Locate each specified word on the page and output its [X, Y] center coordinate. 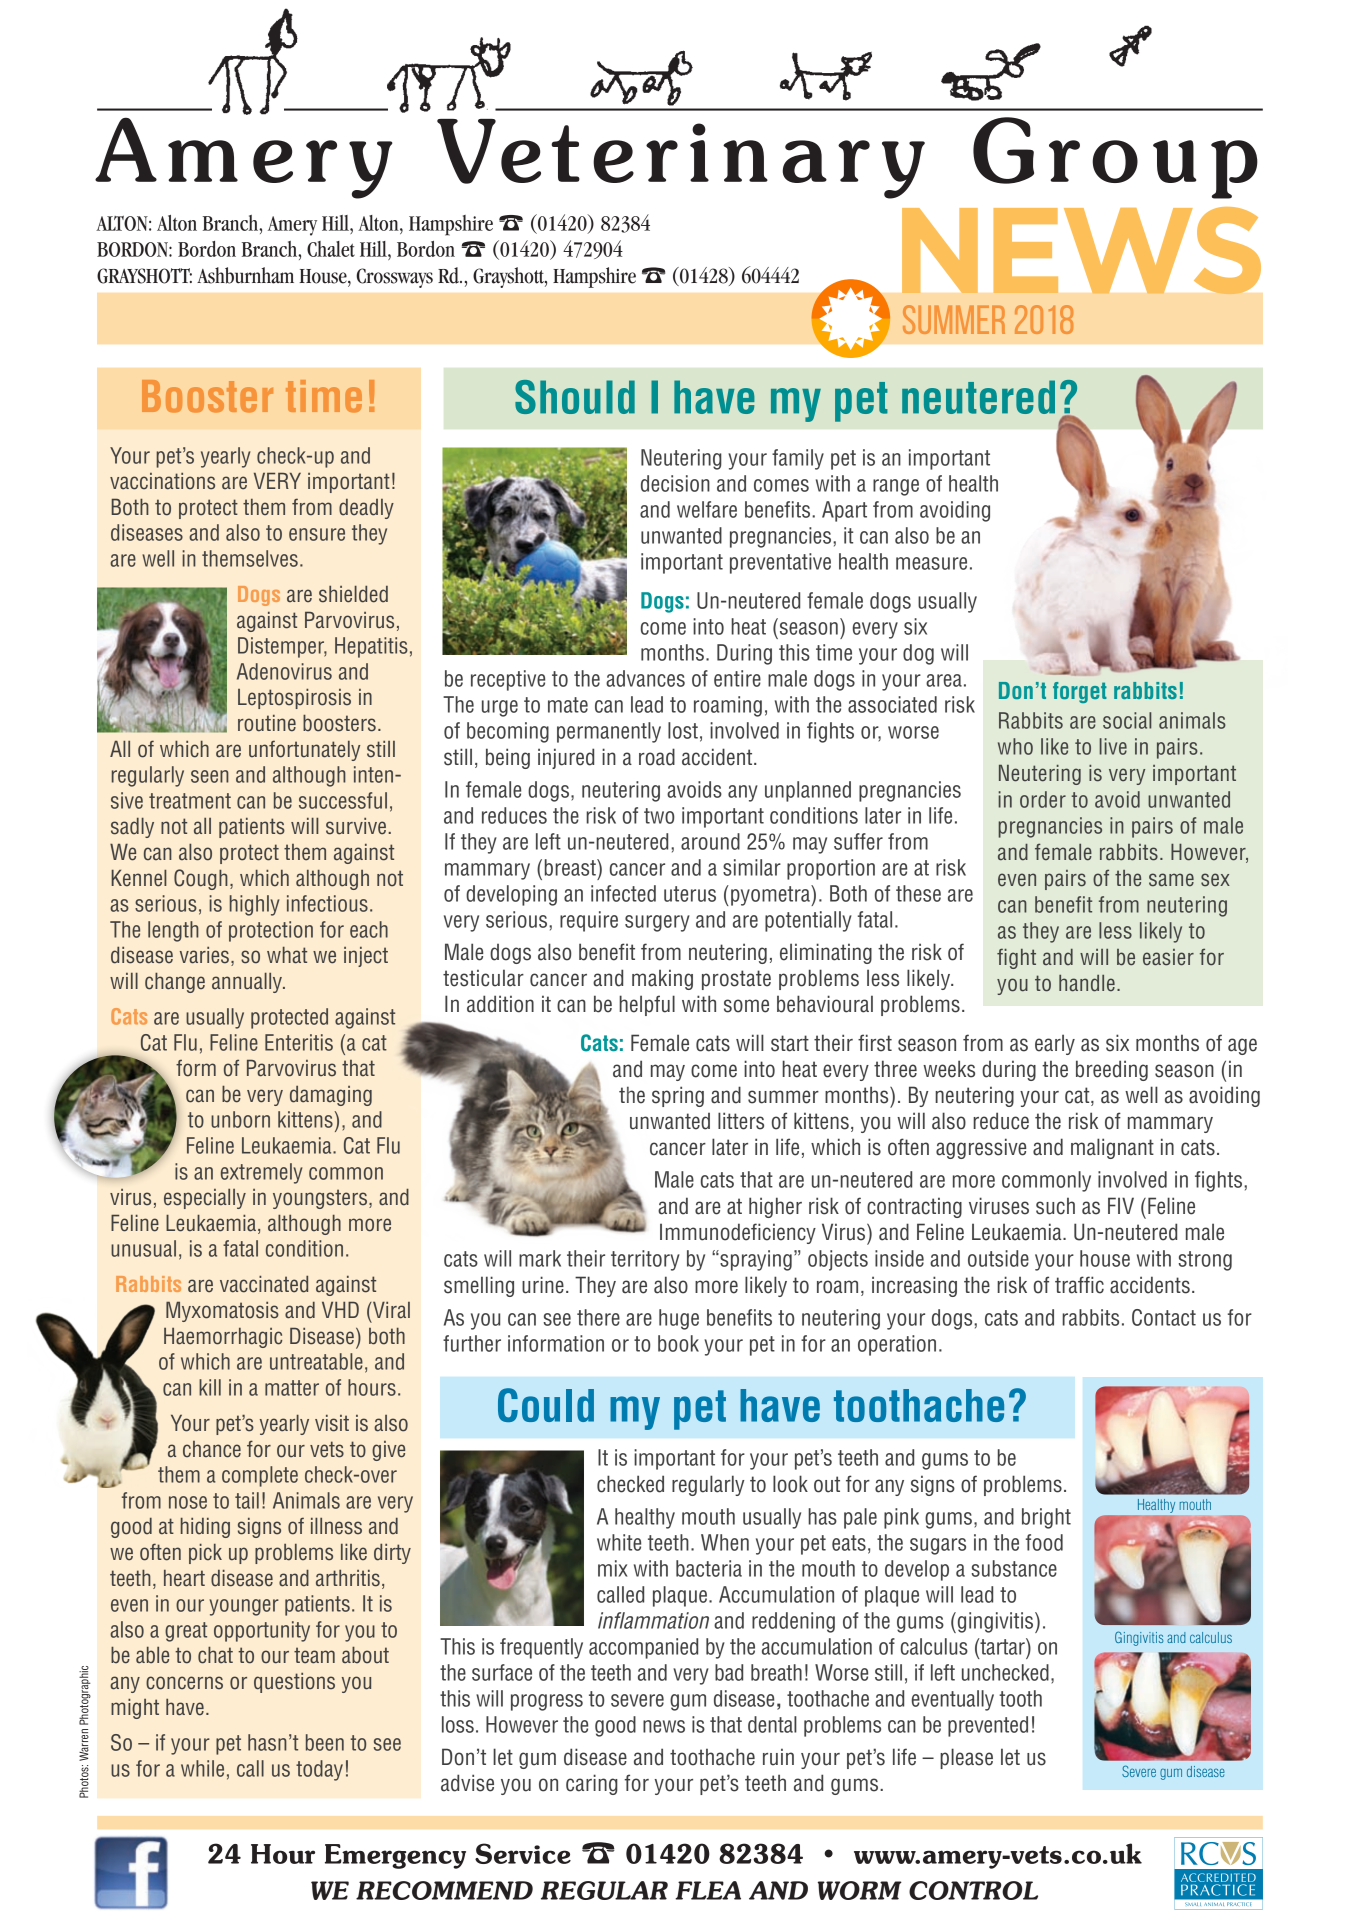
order [1043, 799]
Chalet [331, 249]
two [659, 816]
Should [575, 397]
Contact [1164, 1317]
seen [210, 776]
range [896, 487]
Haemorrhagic [223, 1338]
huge [679, 1319]
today [319, 1770]
